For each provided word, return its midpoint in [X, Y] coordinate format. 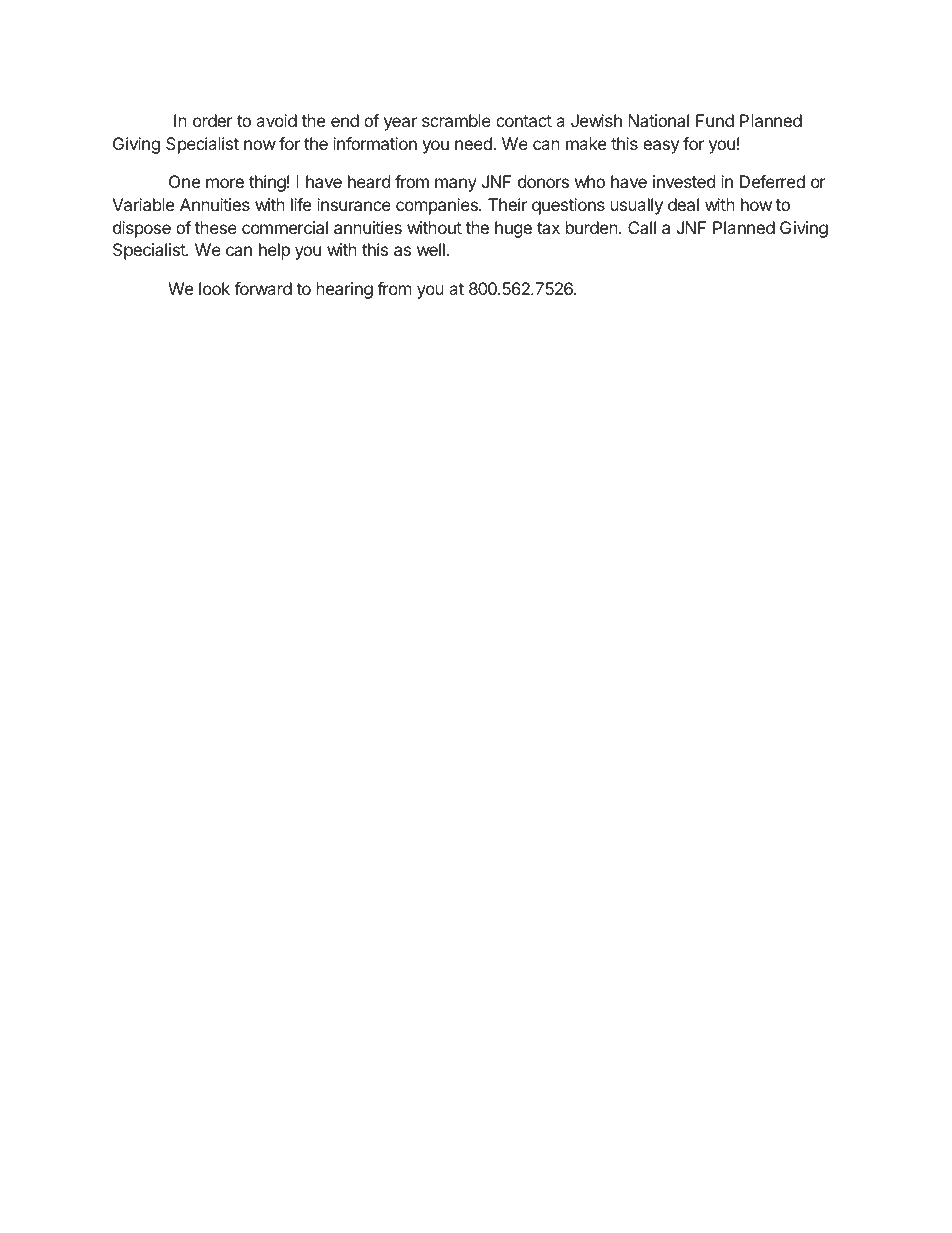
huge [513, 229]
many [456, 185]
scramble [456, 120]
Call [642, 227]
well [432, 249]
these [216, 227]
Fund [715, 120]
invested [684, 181]
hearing [345, 290]
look [214, 288]
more [225, 183]
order [213, 120]
